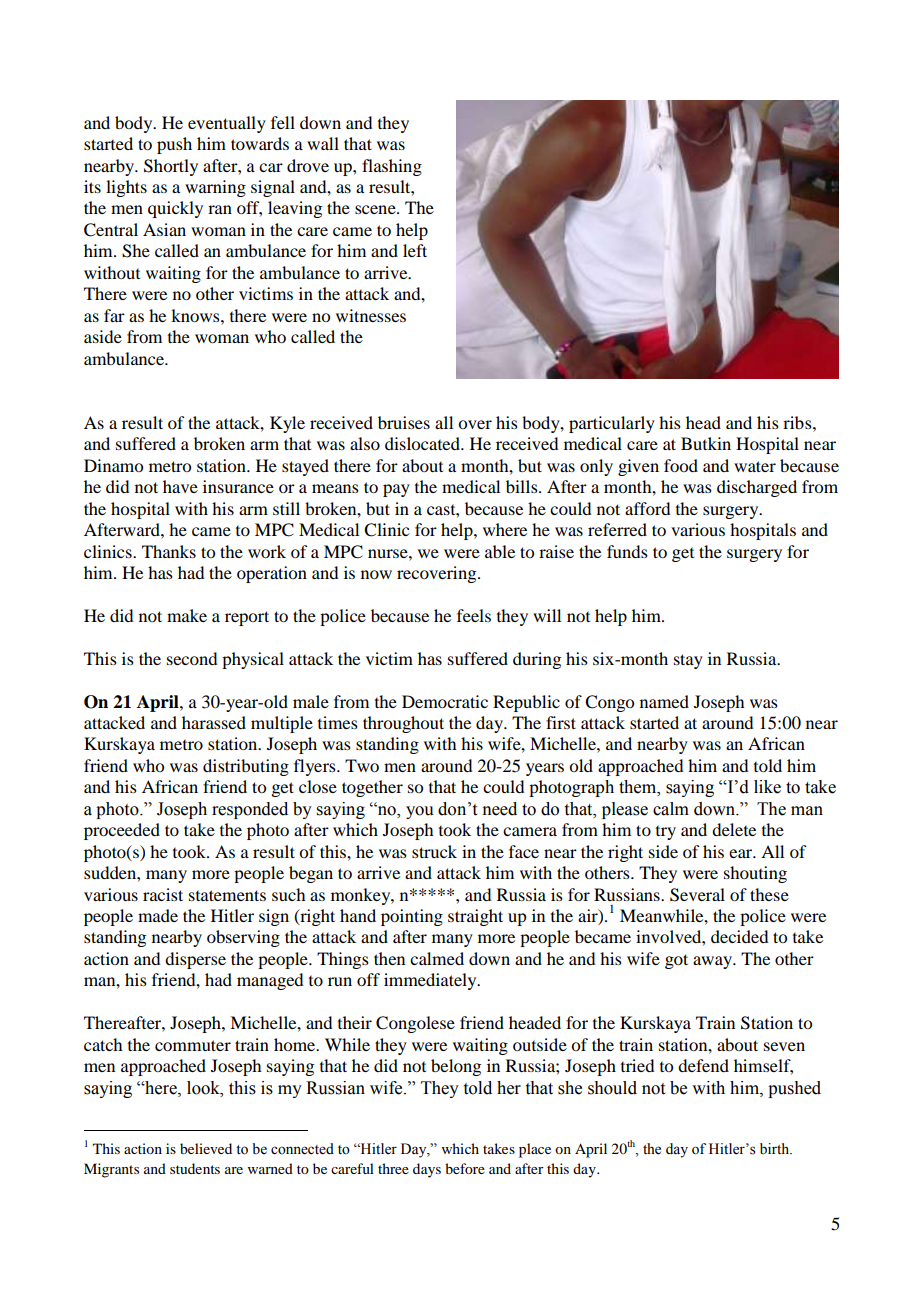 The width and height of the page is (924, 1308). Describe the element at coordinates (206, 1148) in the page. I see `believed` at that location.
